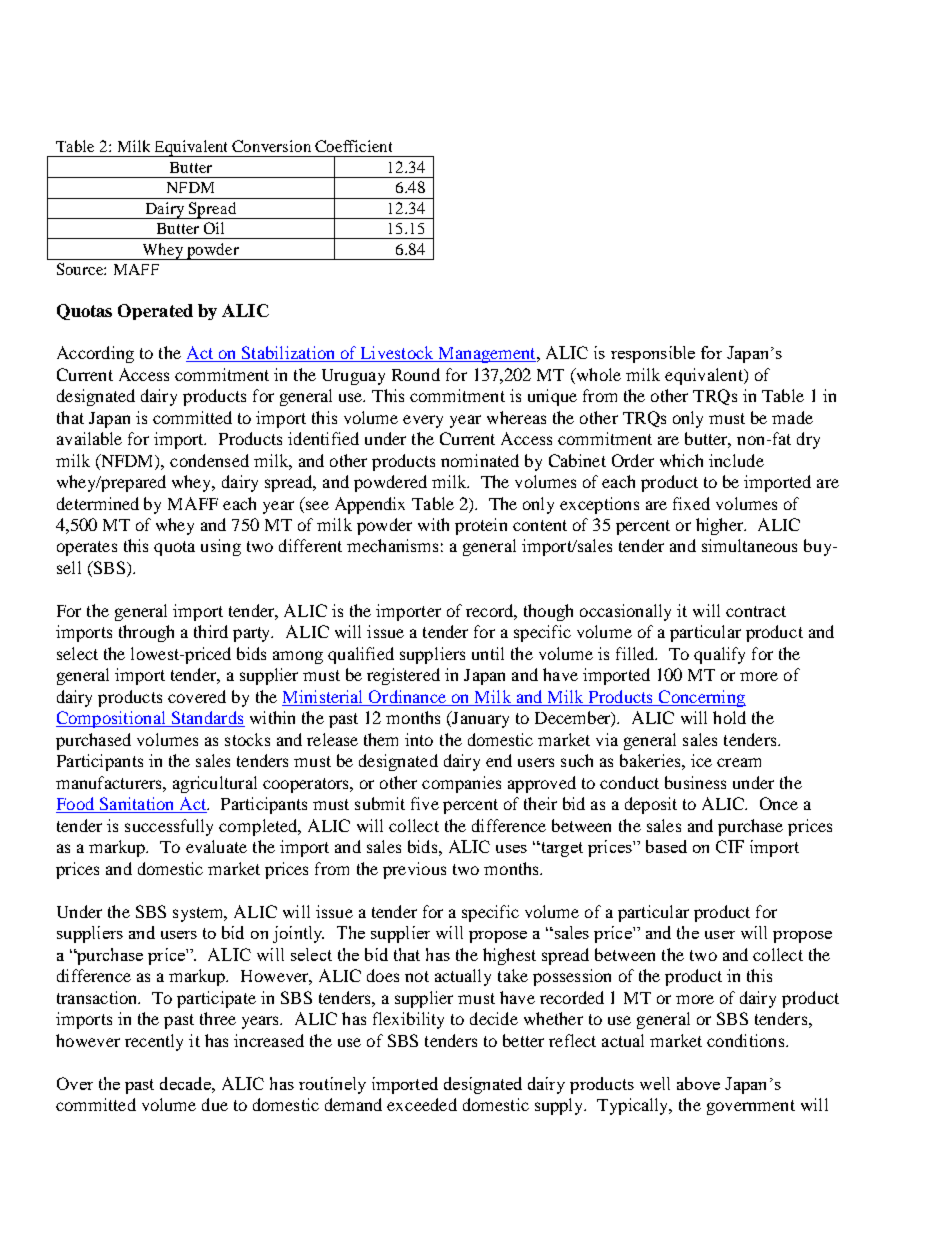  What do you see at coordinates (423, 421) in the screenshot?
I see `every` at bounding box center [423, 421].
